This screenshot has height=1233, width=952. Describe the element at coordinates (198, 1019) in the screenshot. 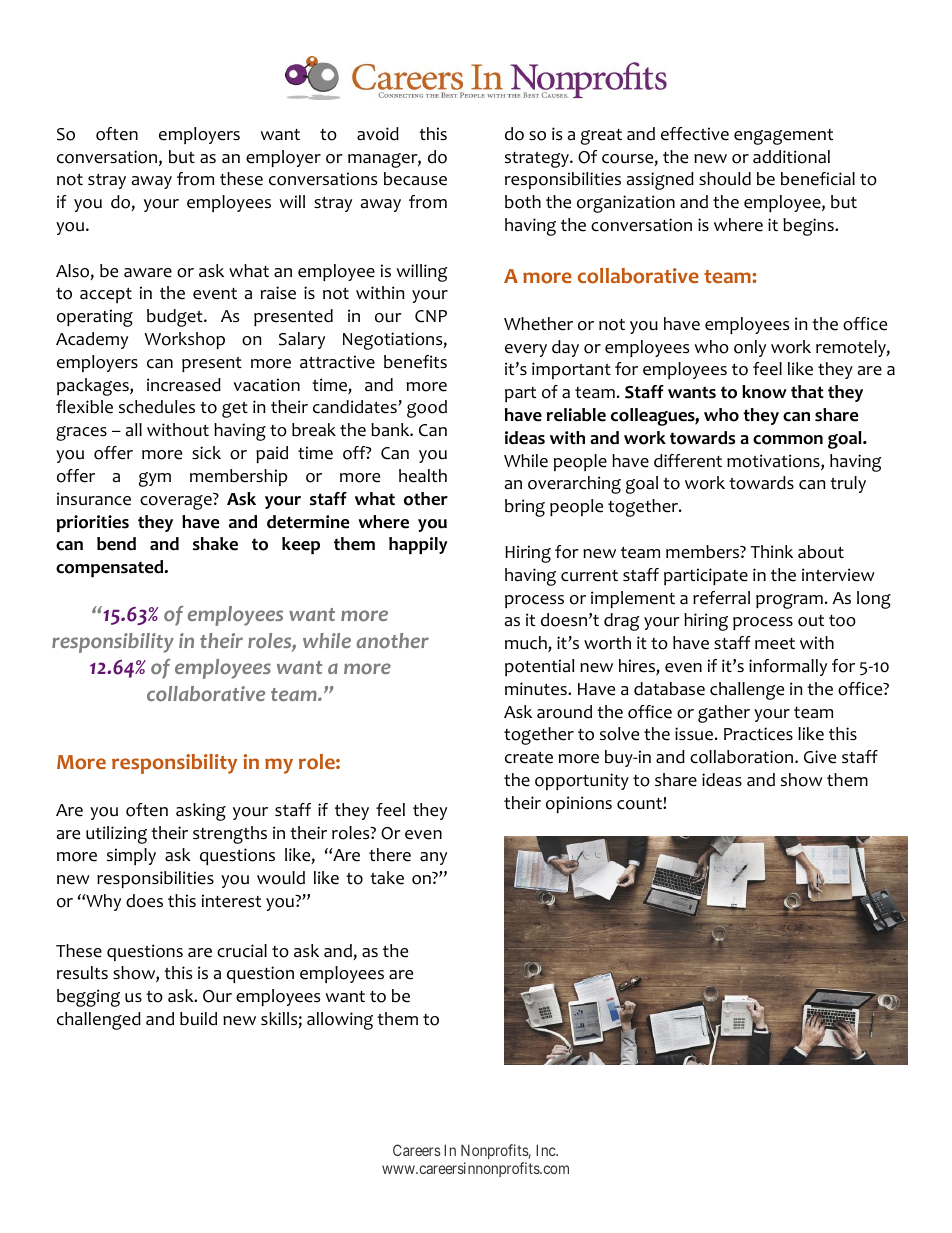

I see `build` at that location.
